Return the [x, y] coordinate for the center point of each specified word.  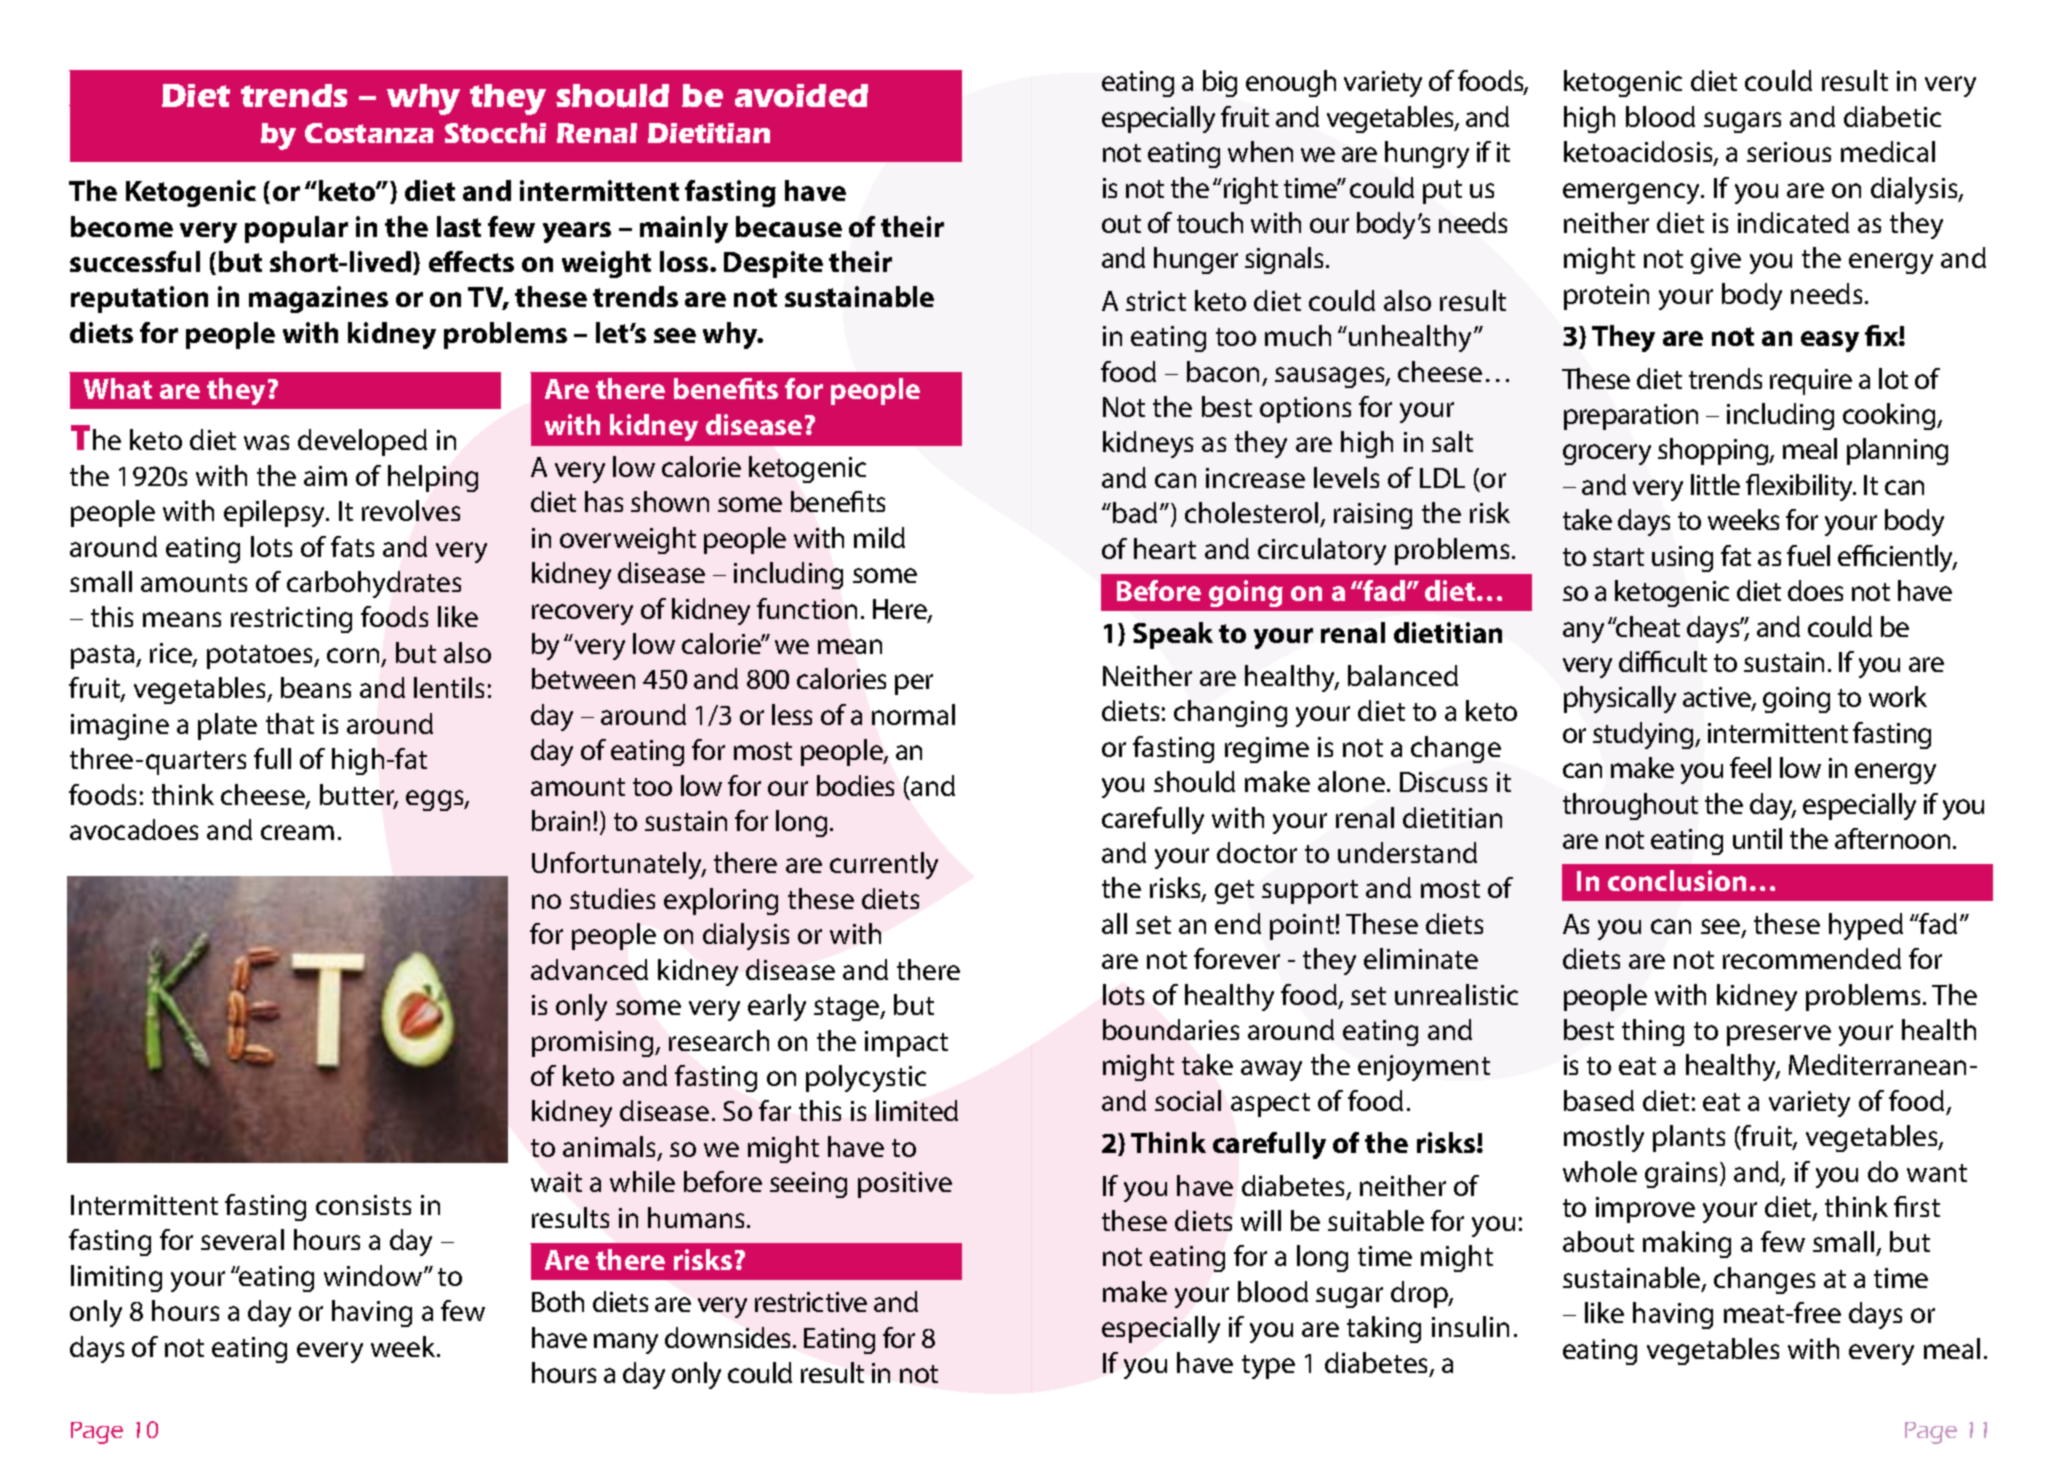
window [374, 1275]
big [1220, 83]
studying [1645, 735]
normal [913, 714]
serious [1789, 152]
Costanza [369, 133]
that [290, 723]
